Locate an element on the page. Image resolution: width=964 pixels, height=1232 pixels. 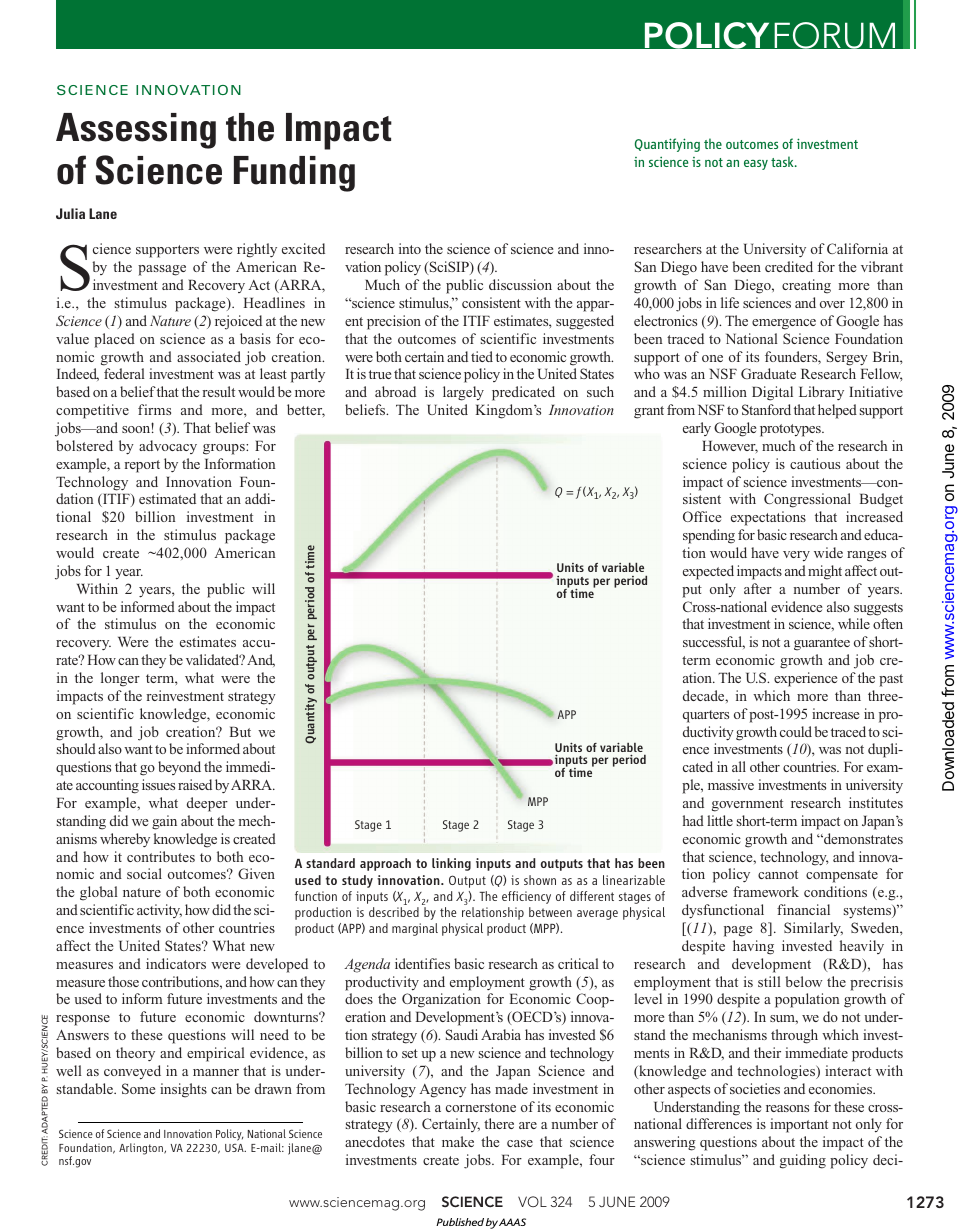
guarantee is located at coordinates (822, 644).
